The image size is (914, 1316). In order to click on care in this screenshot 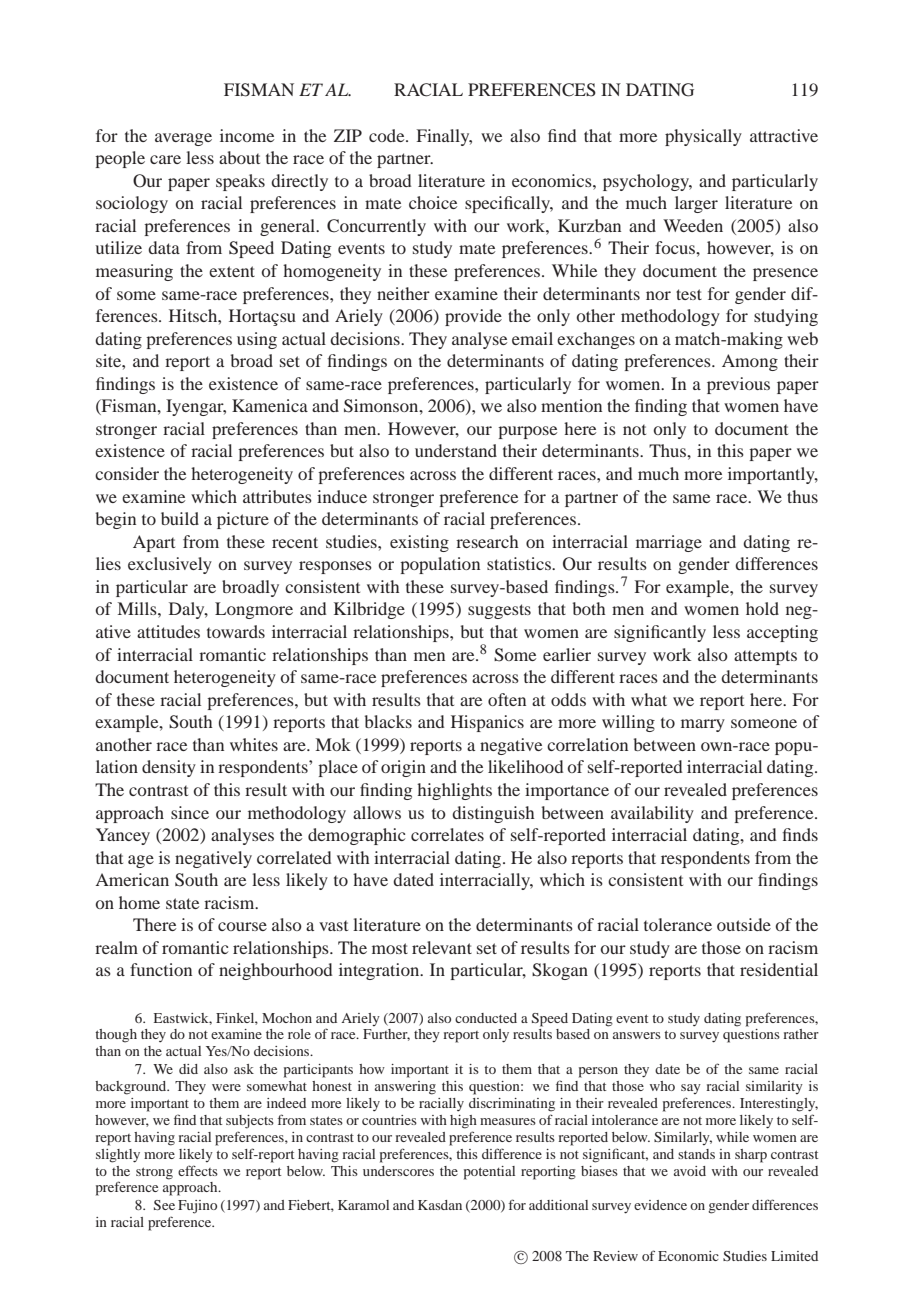, I will do `click(165, 159)`.
